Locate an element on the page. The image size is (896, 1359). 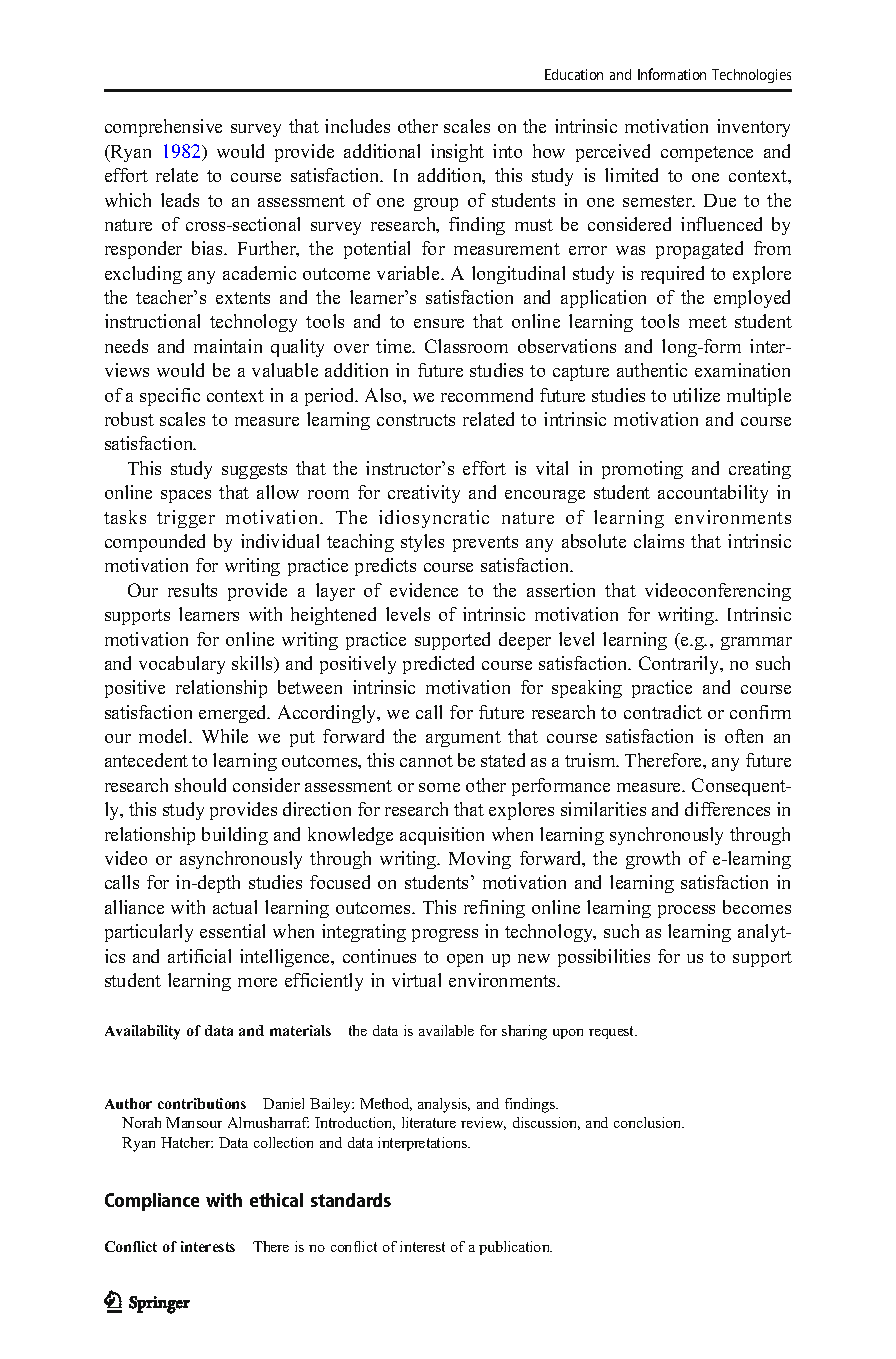
predicted is located at coordinates (438, 665).
